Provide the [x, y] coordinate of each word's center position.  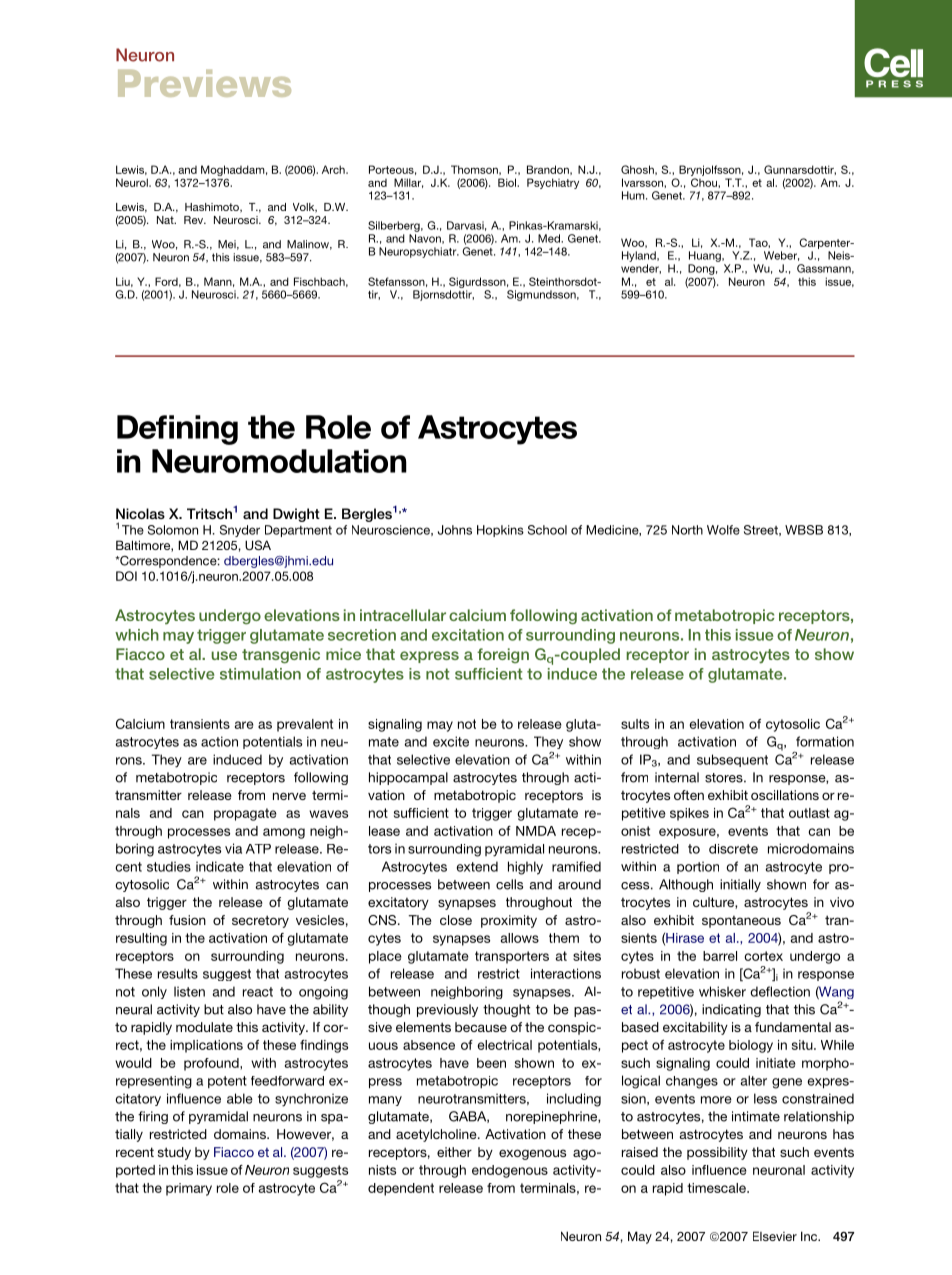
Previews [204, 83]
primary [189, 1189]
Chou [705, 182]
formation [825, 741]
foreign [503, 655]
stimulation [260, 674]
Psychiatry [553, 183]
